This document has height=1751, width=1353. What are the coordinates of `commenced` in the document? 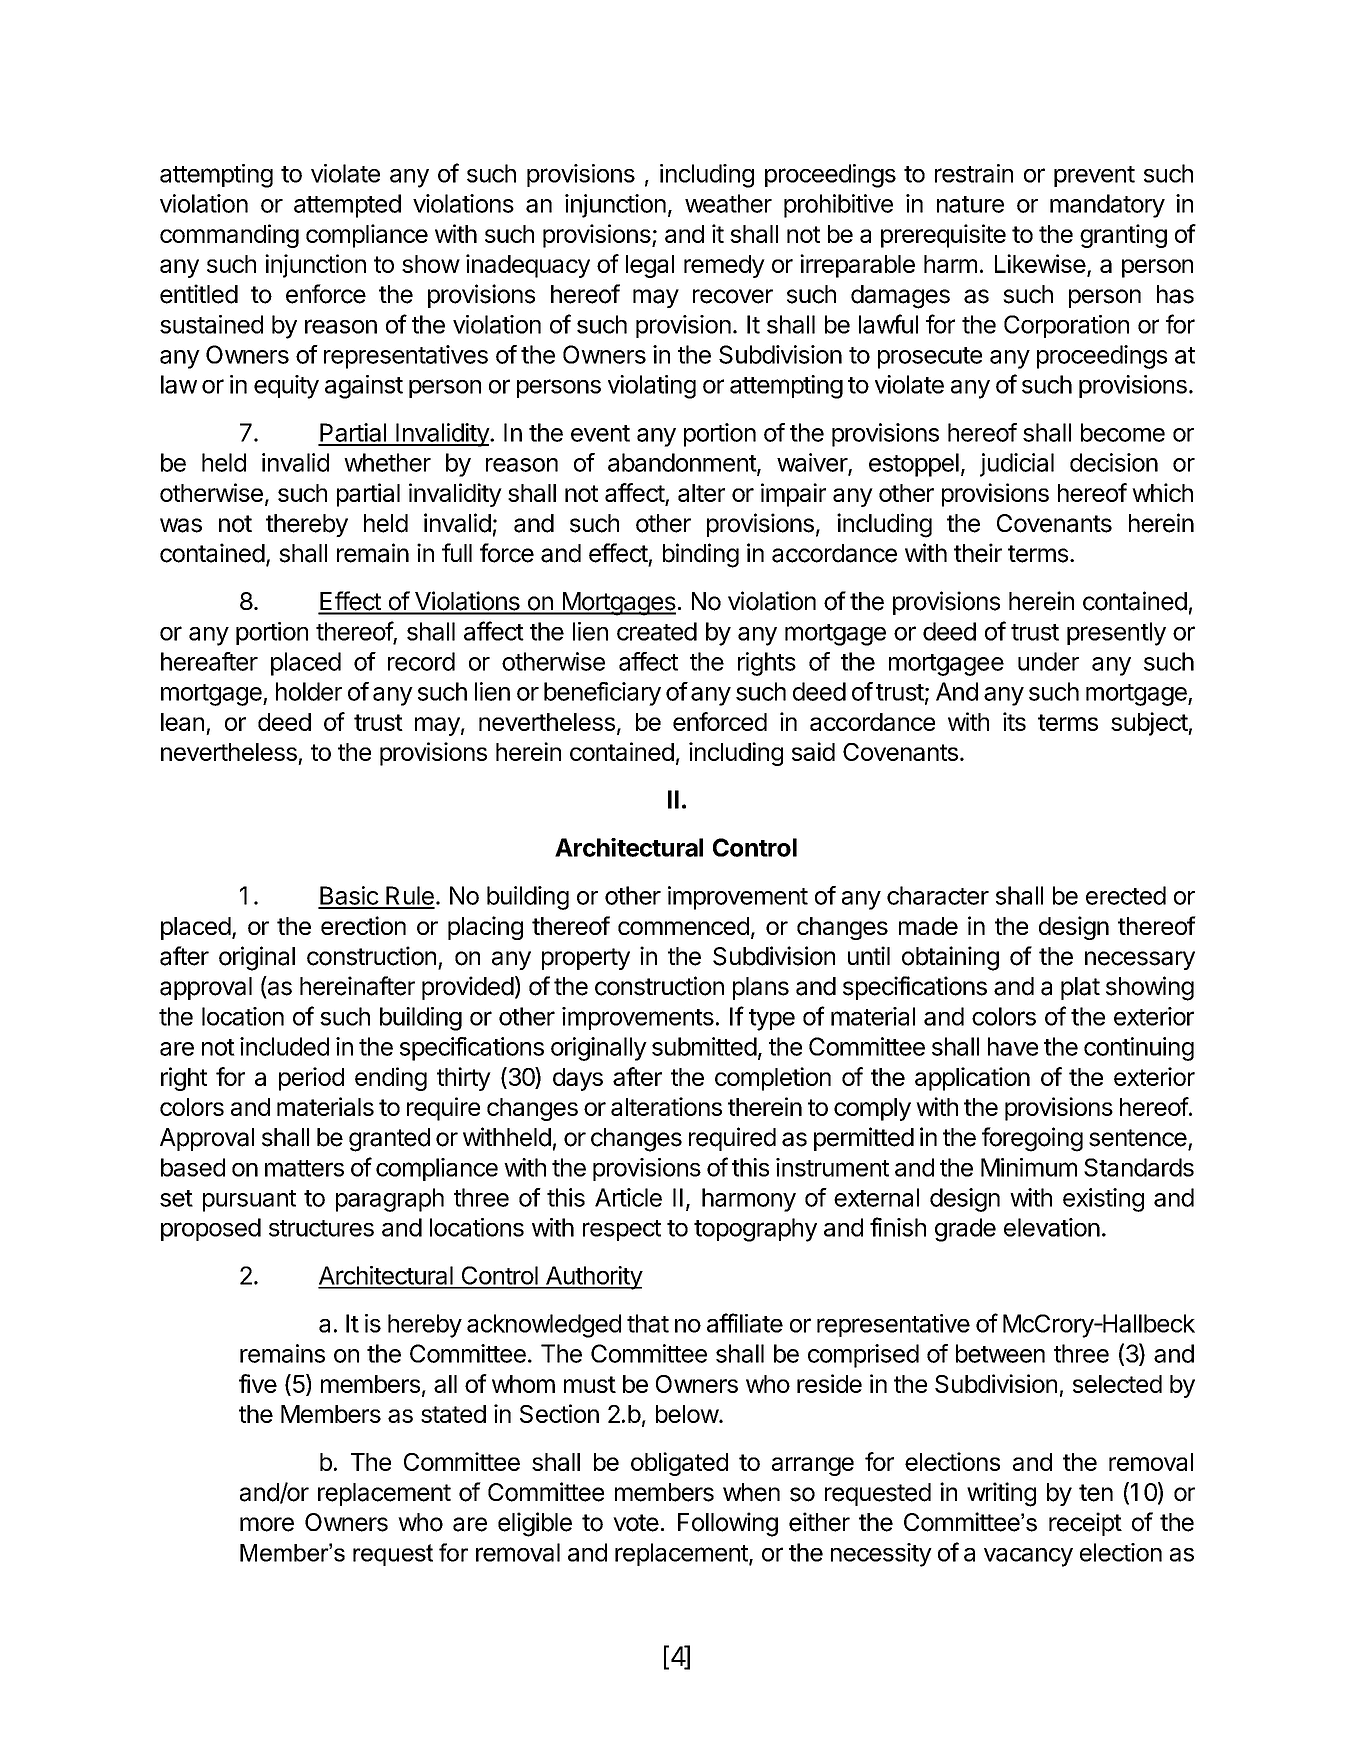 It's located at (683, 926).
